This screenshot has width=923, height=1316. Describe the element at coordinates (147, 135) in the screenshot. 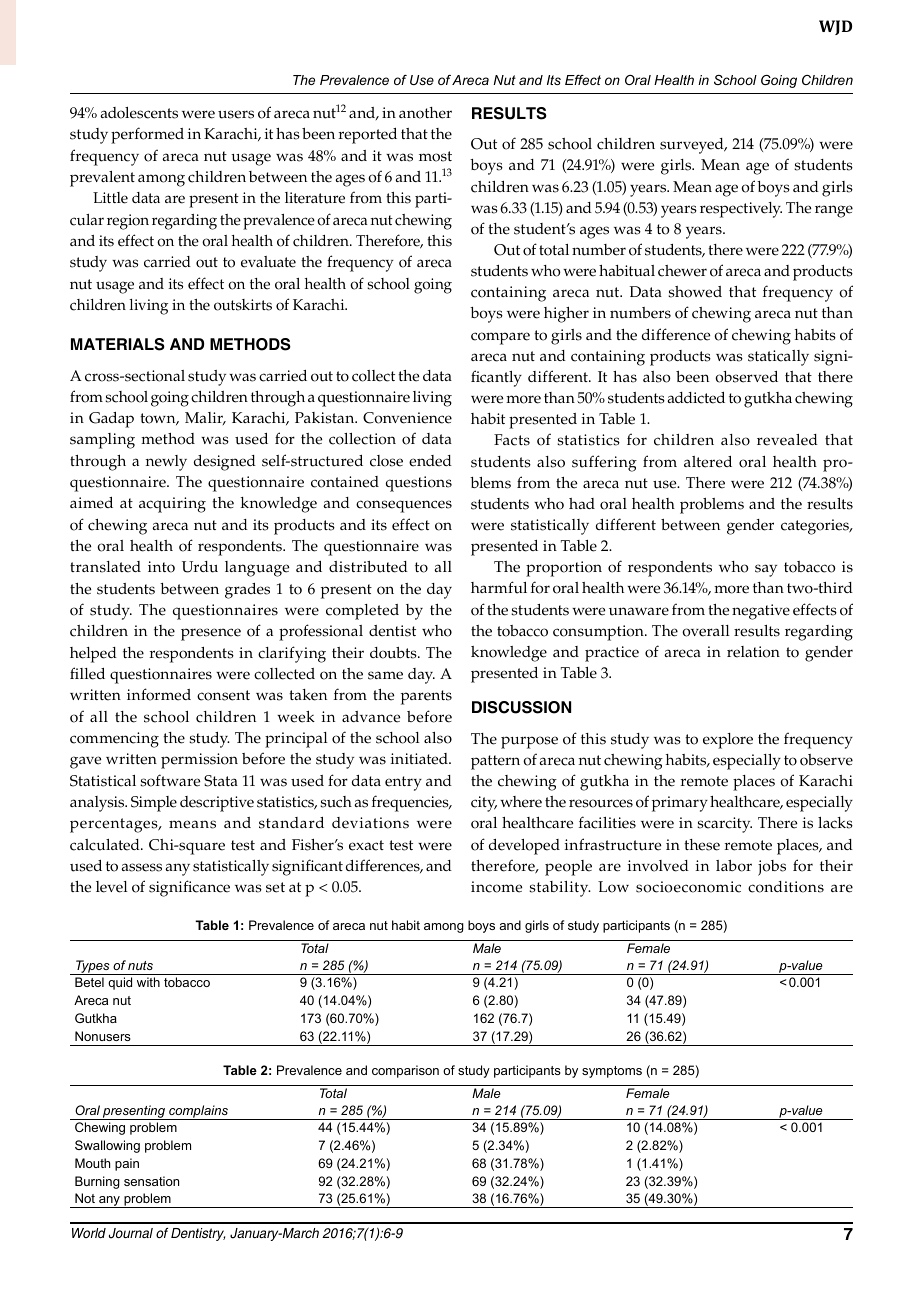

I see `performed` at that location.
